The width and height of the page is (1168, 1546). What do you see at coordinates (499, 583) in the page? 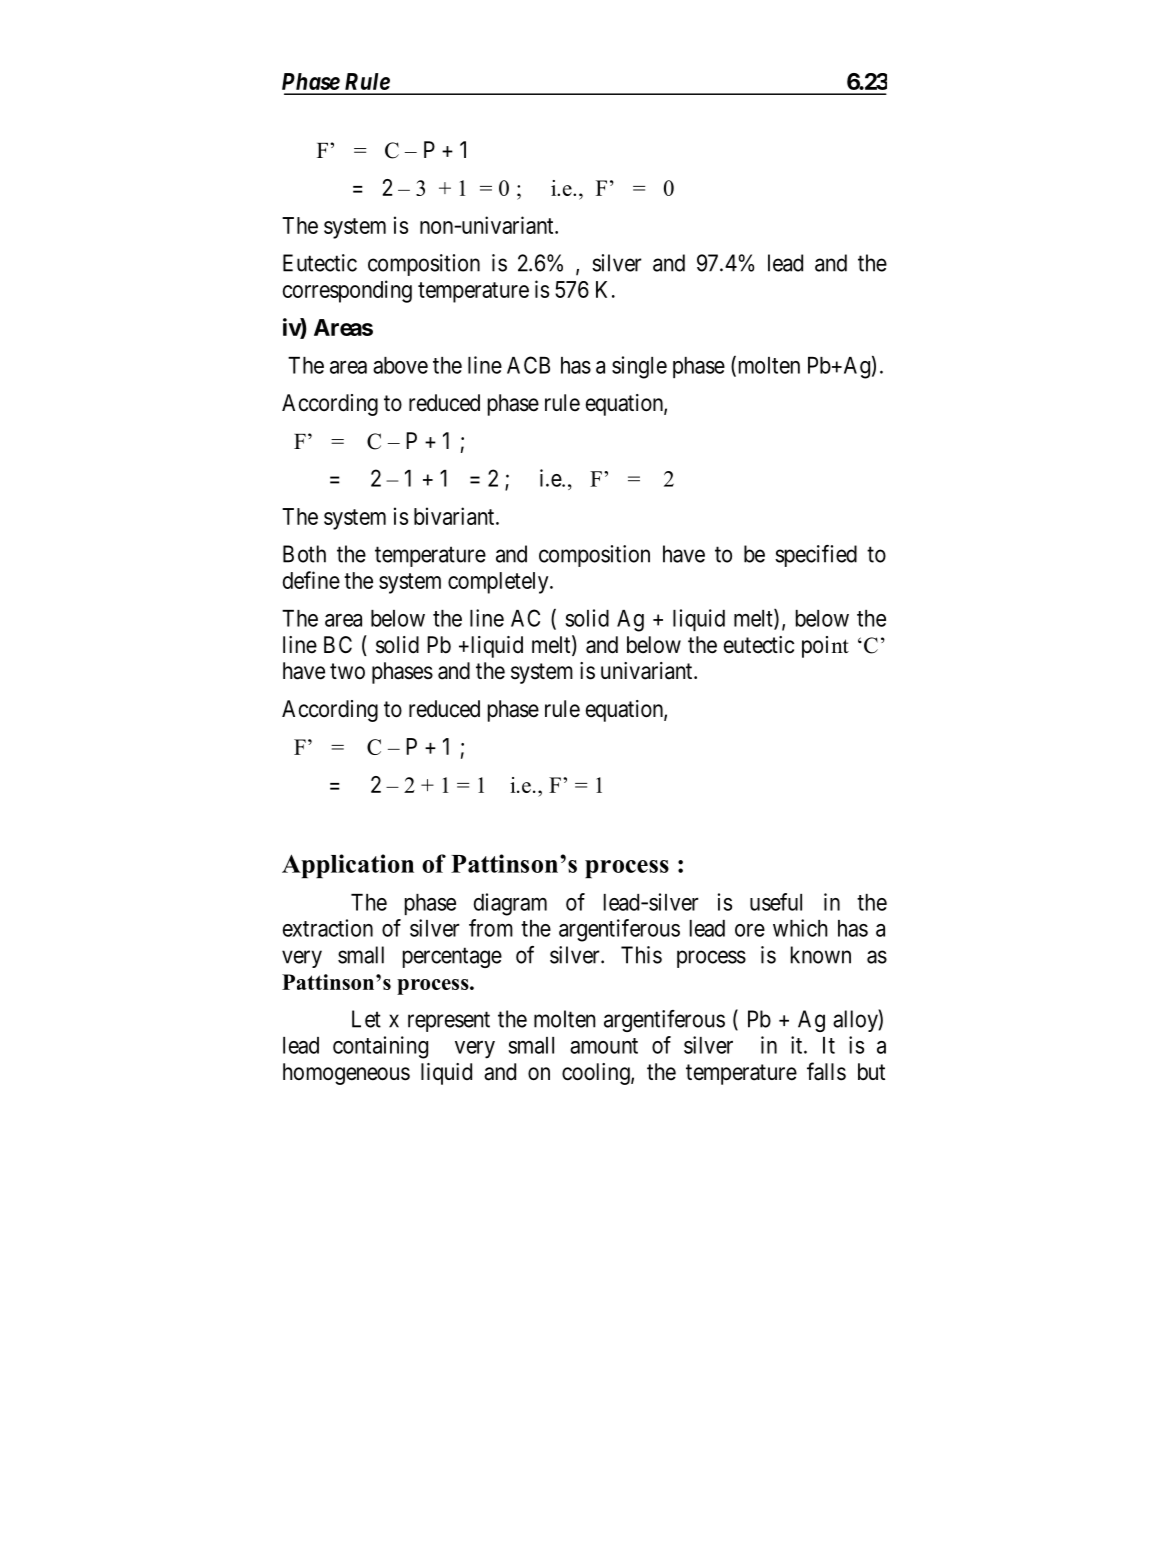
I see `completely` at bounding box center [499, 583].
